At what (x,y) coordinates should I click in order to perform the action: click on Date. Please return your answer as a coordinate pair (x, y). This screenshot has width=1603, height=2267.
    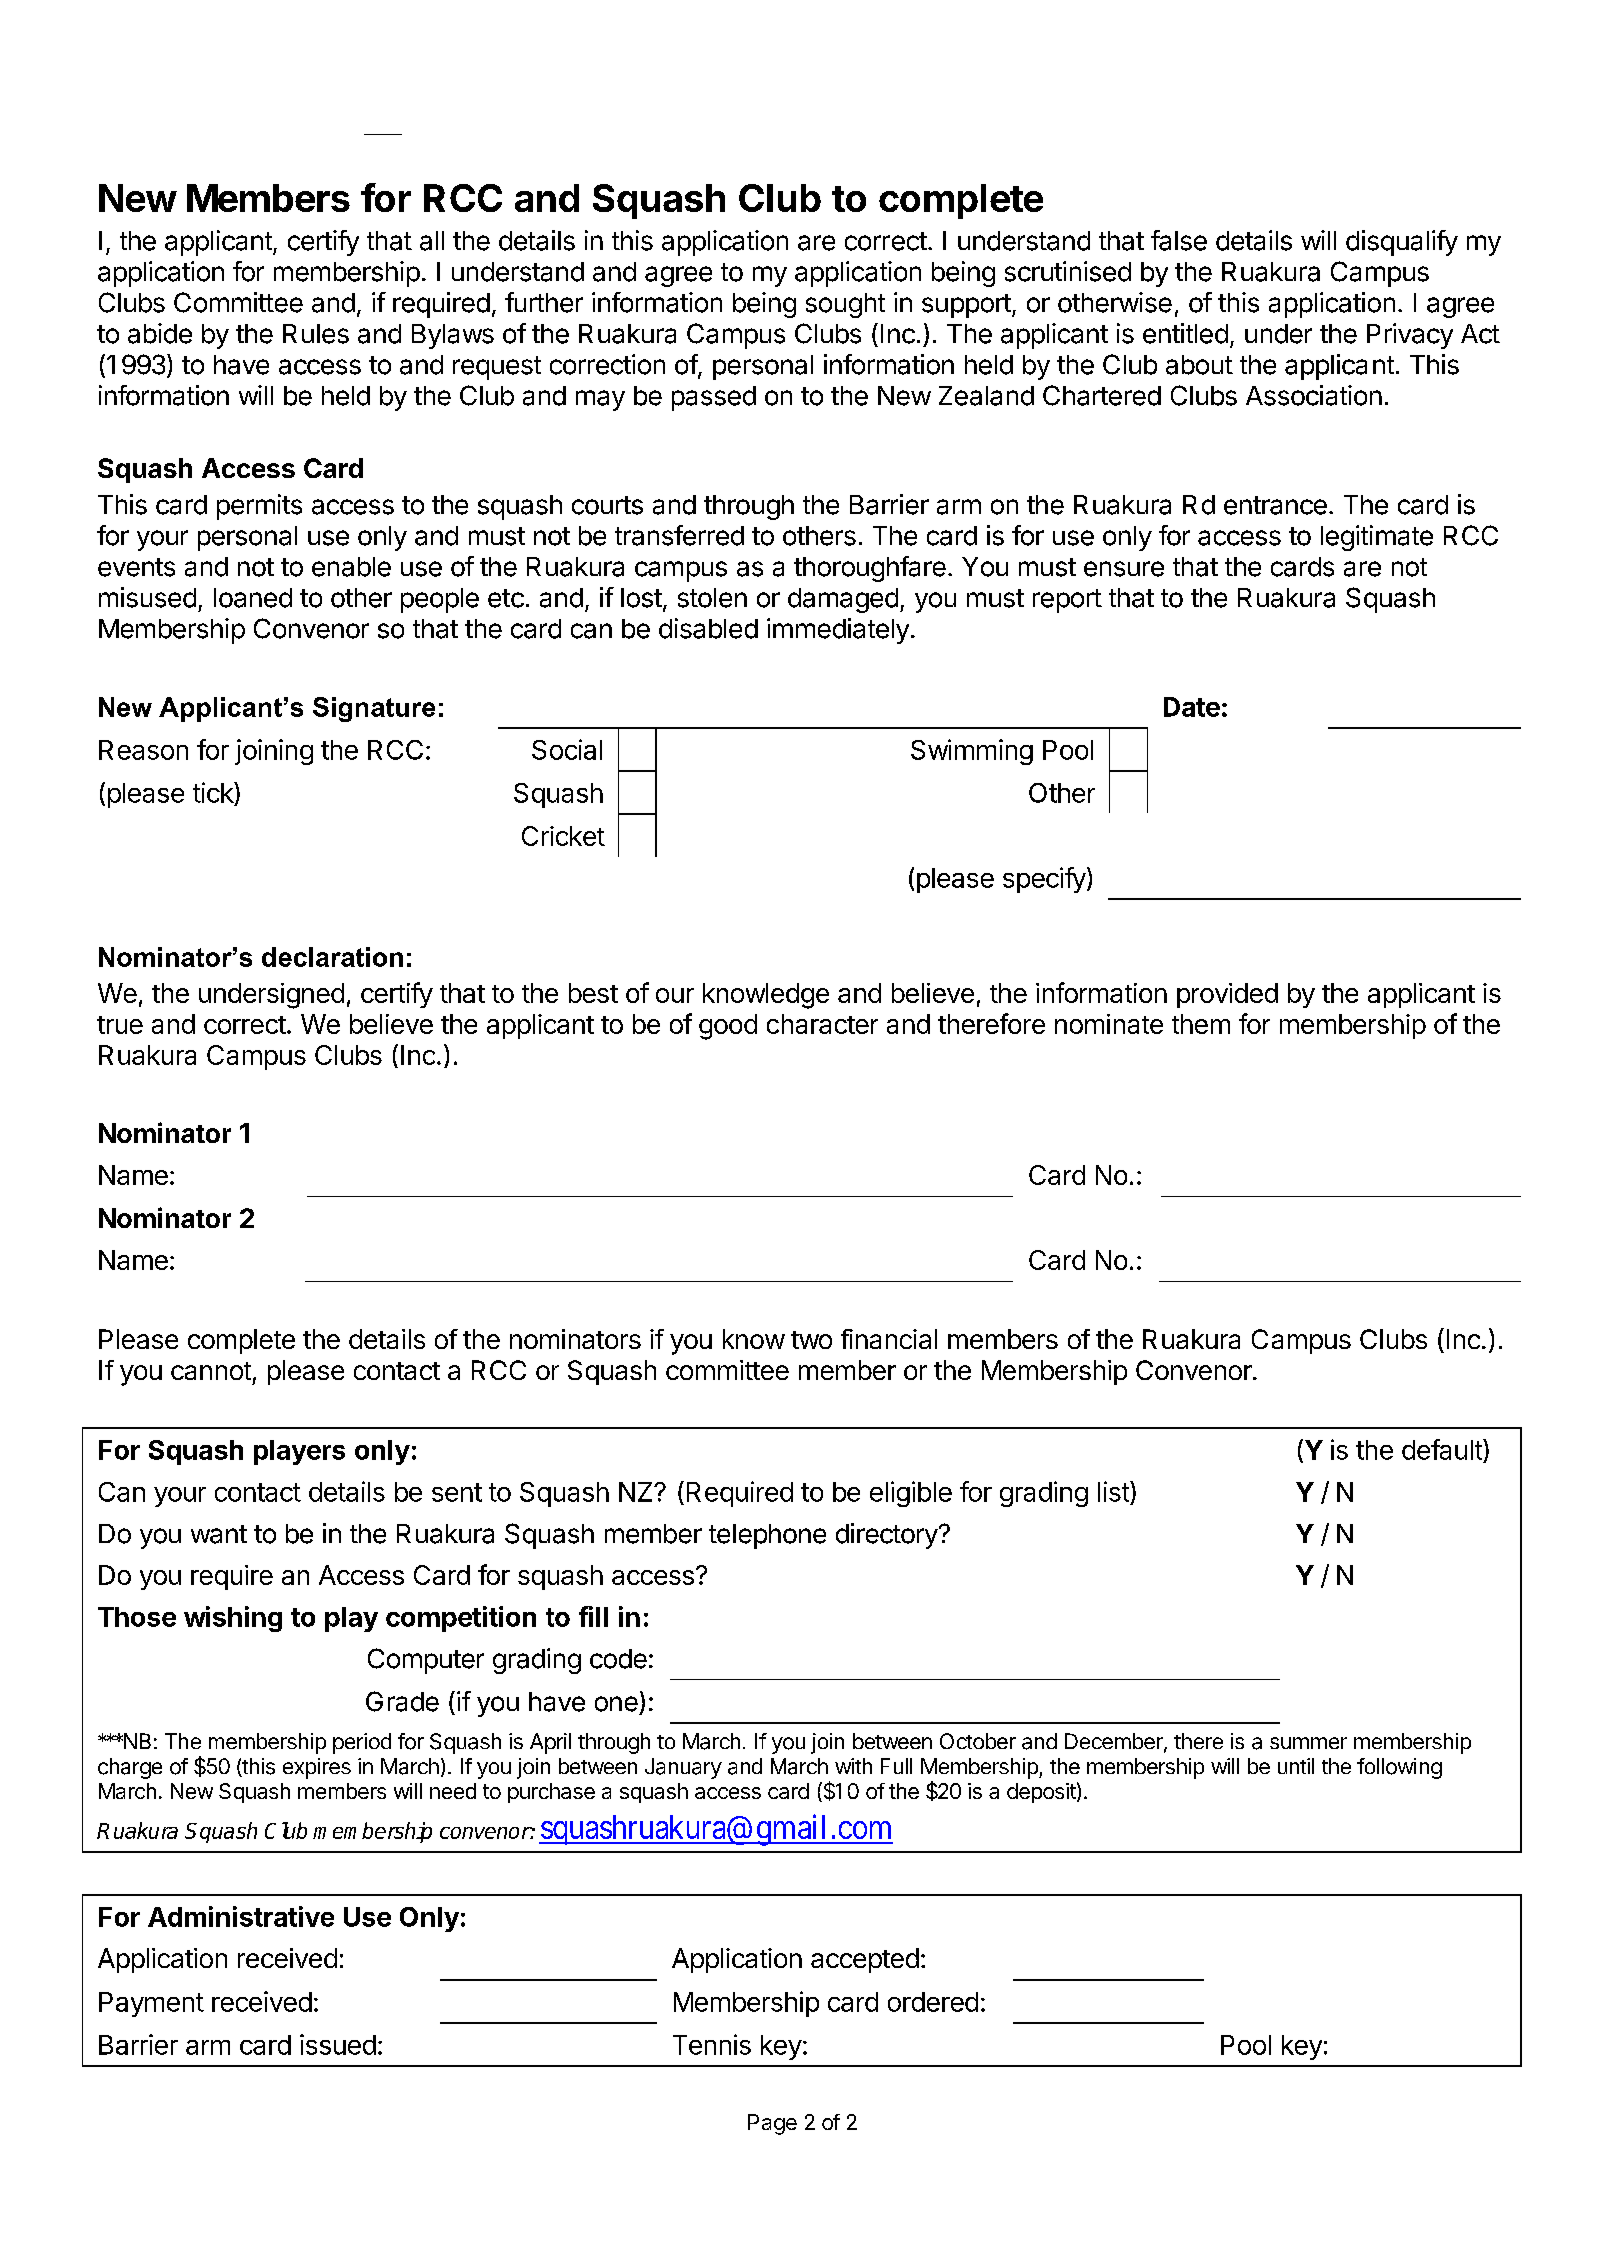
    Looking at the image, I should click on (1192, 707).
